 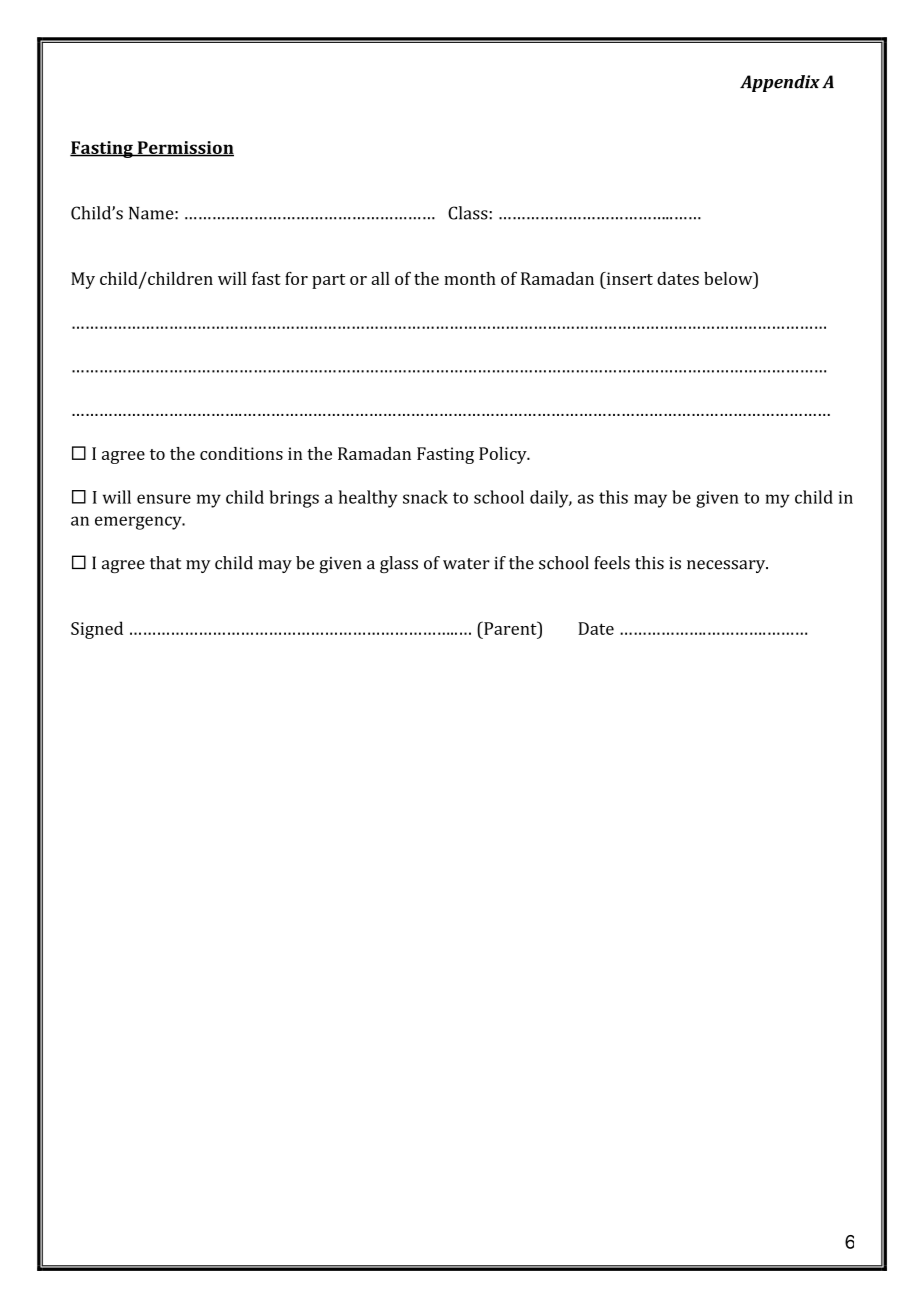 What do you see at coordinates (425, 497) in the screenshot?
I see `snack` at bounding box center [425, 497].
